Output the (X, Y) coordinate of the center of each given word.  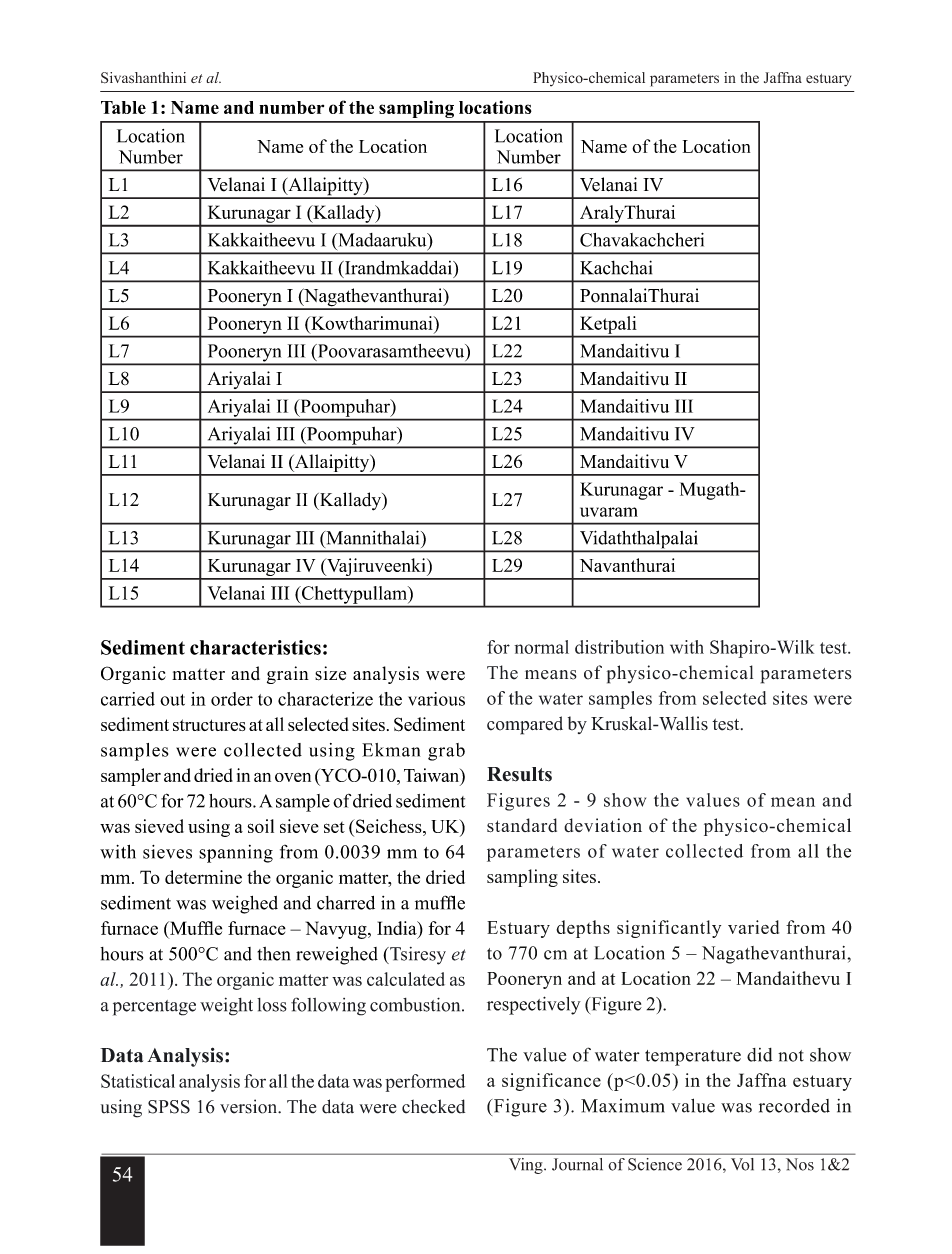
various (436, 699)
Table (123, 107)
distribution (619, 647)
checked (433, 1106)
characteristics (255, 647)
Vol (742, 1164)
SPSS (169, 1107)
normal (541, 647)
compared (525, 725)
